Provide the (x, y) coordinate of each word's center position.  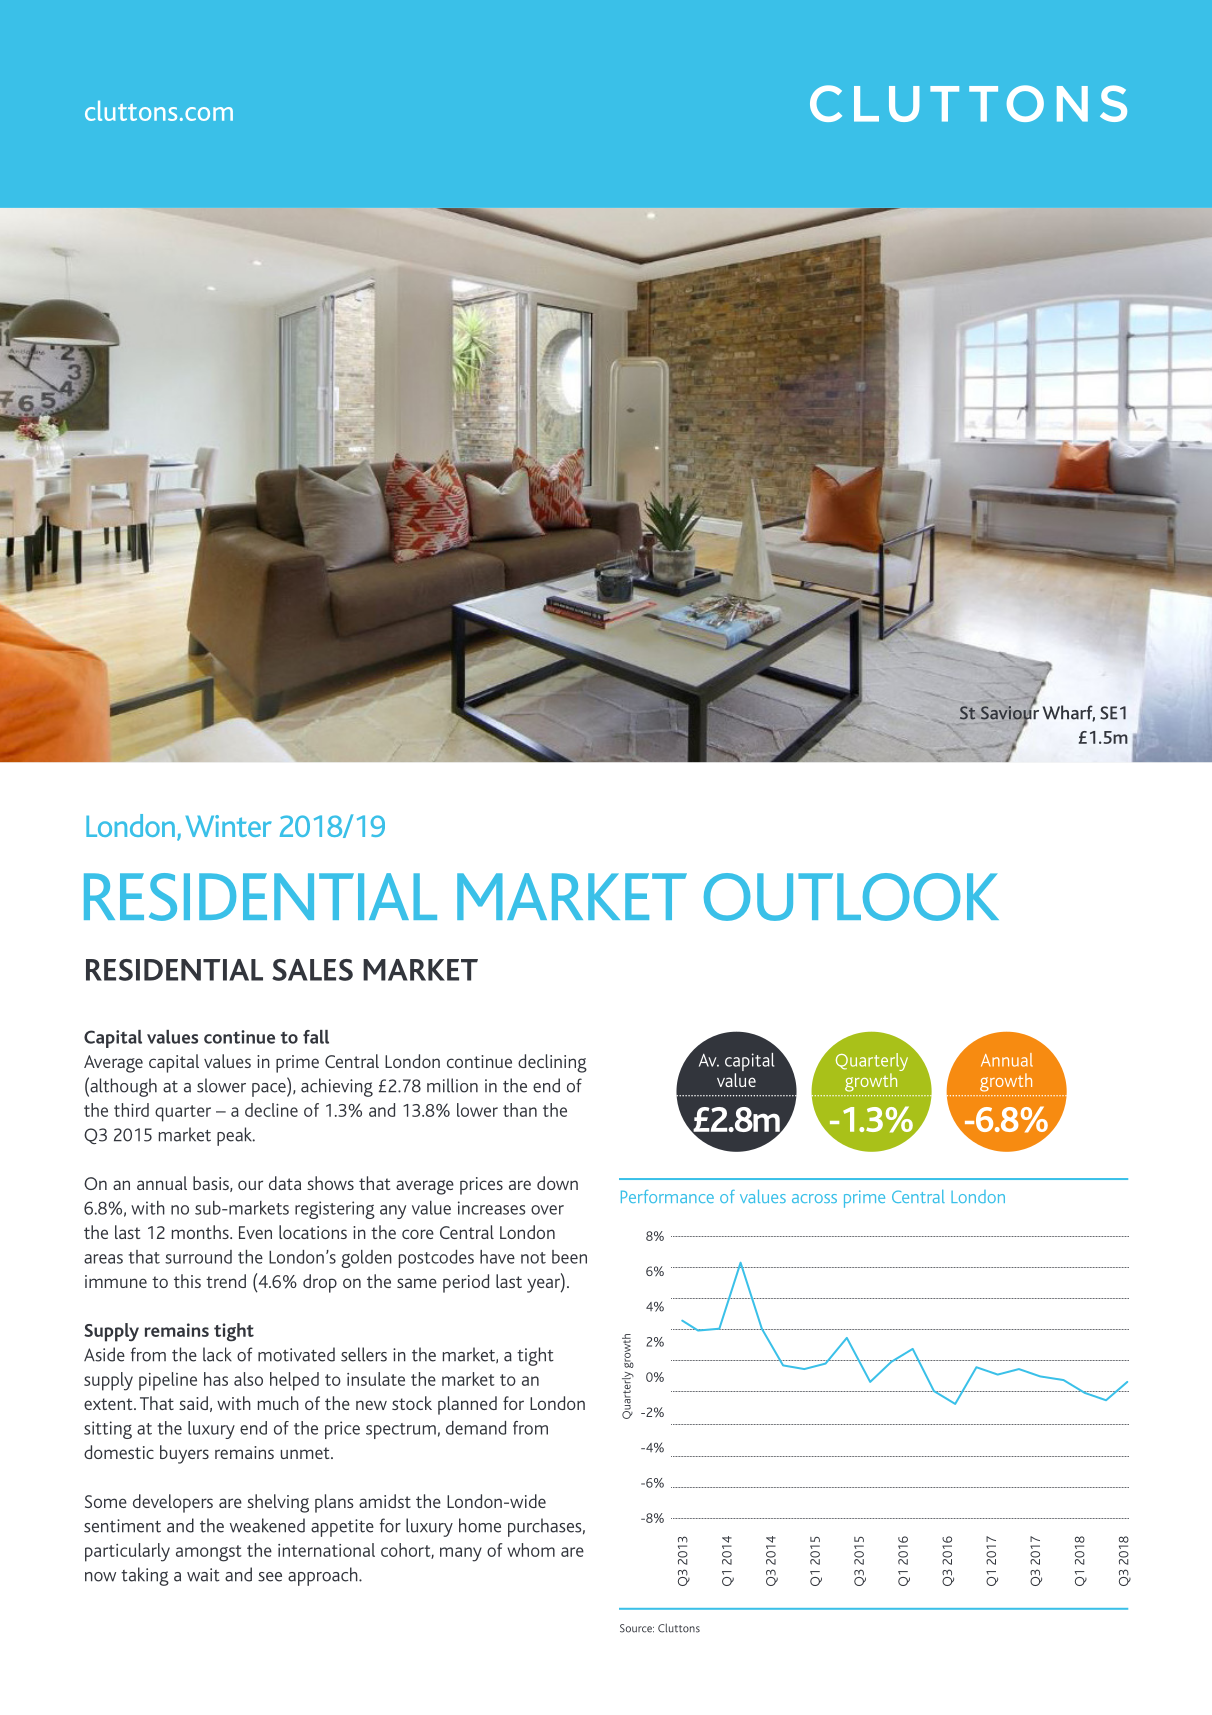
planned (467, 1405)
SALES (312, 970)
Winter (229, 826)
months (201, 1232)
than (520, 1110)
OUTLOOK (851, 897)
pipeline (168, 1381)
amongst (209, 1553)
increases (491, 1208)
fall (316, 1037)
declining (552, 1063)
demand (476, 1428)
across (814, 1198)
